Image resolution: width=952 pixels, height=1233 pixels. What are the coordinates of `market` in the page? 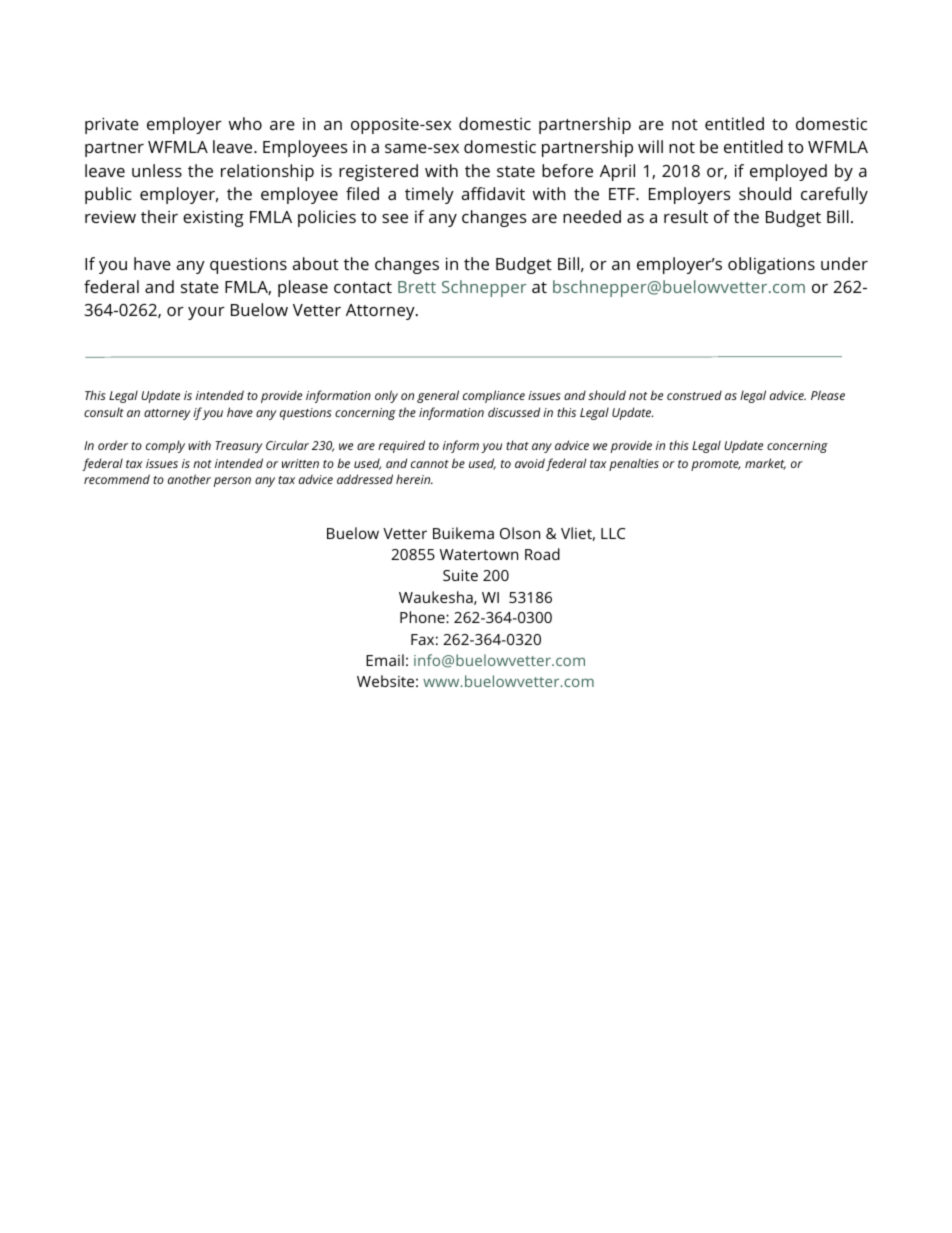 It's located at (765, 464).
